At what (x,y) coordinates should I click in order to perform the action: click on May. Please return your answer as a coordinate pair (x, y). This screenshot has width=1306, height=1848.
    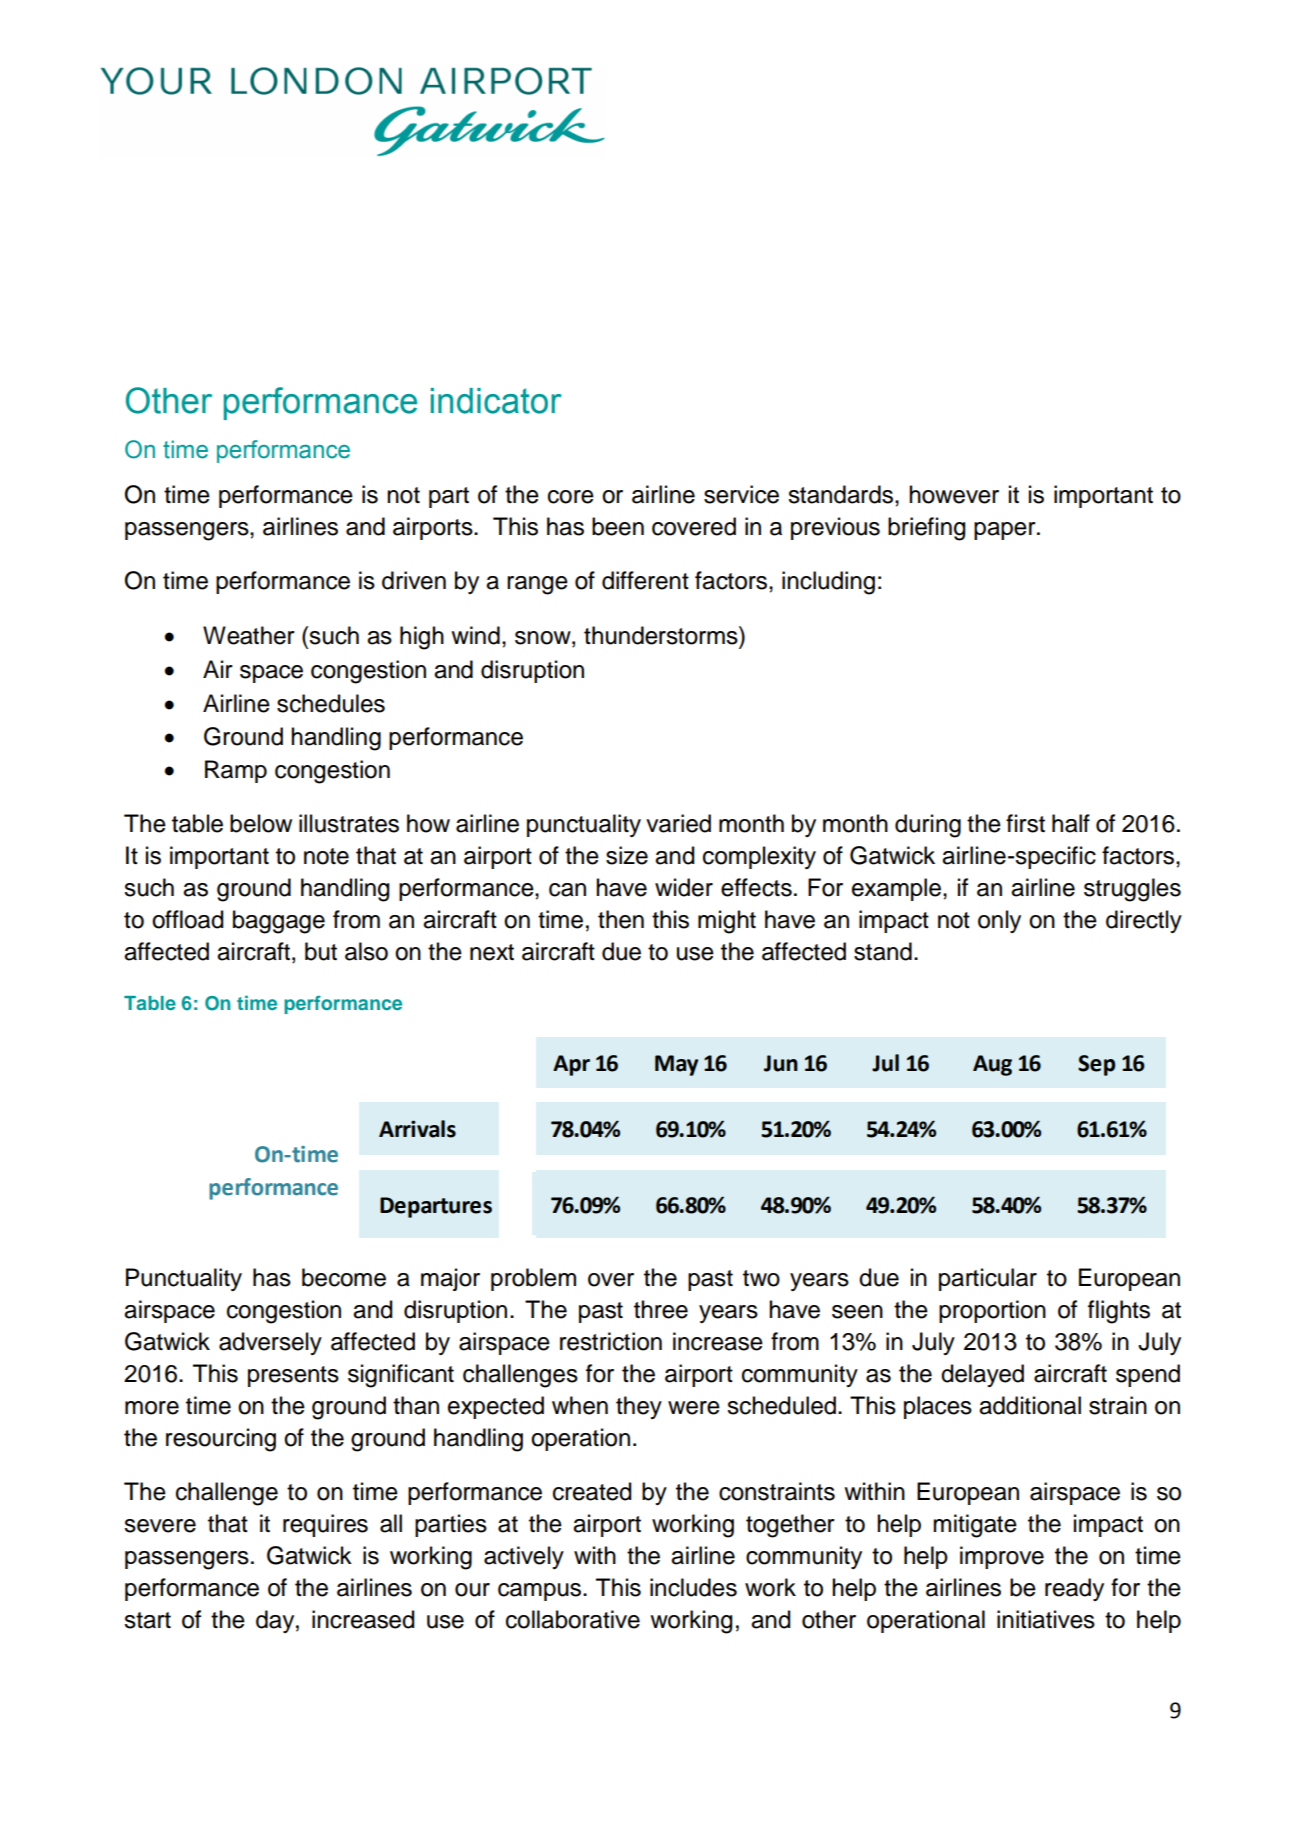
    Looking at the image, I should click on (676, 1065).
